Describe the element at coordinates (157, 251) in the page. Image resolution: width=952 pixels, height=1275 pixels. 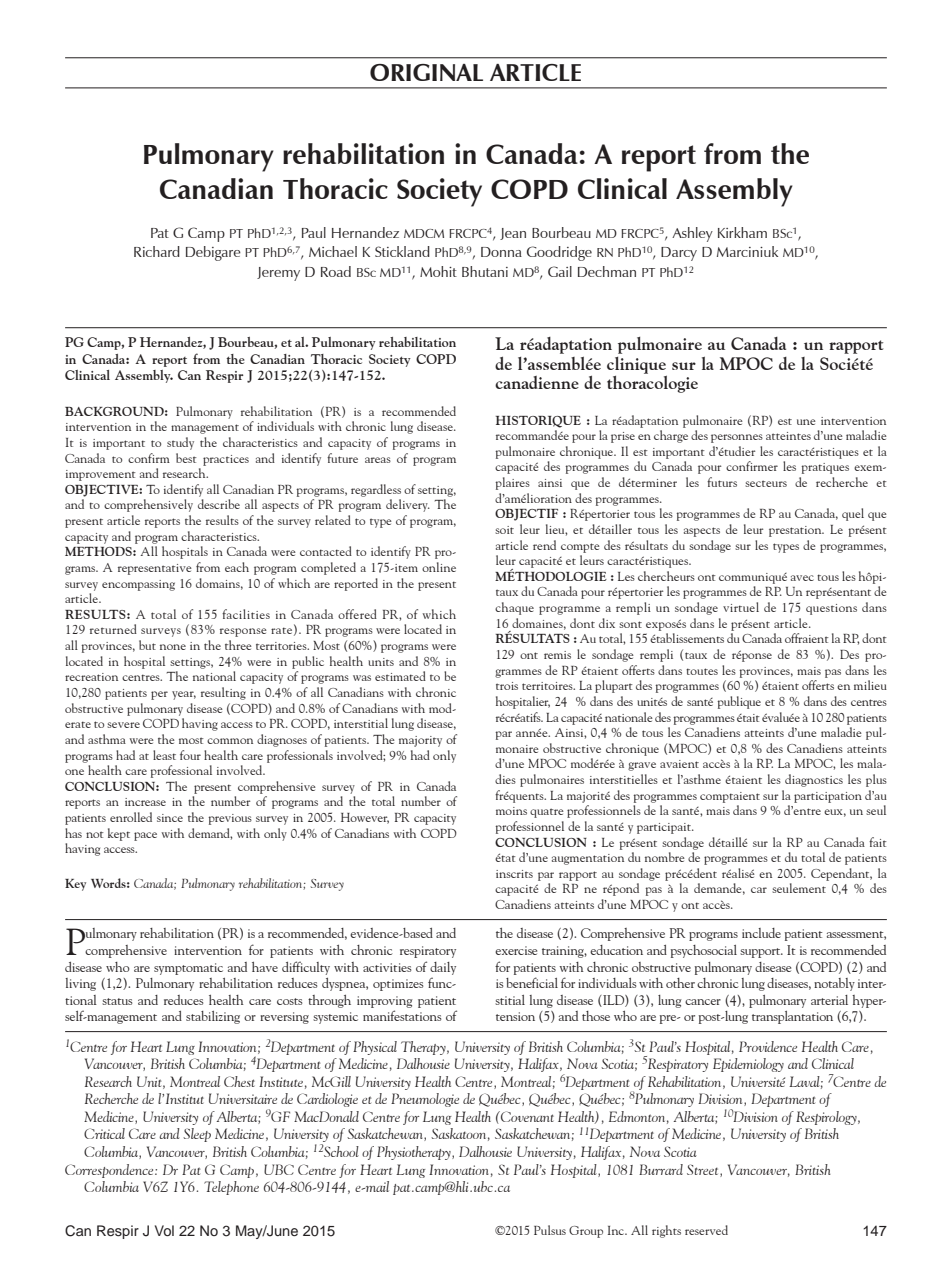
I see `Richard` at that location.
